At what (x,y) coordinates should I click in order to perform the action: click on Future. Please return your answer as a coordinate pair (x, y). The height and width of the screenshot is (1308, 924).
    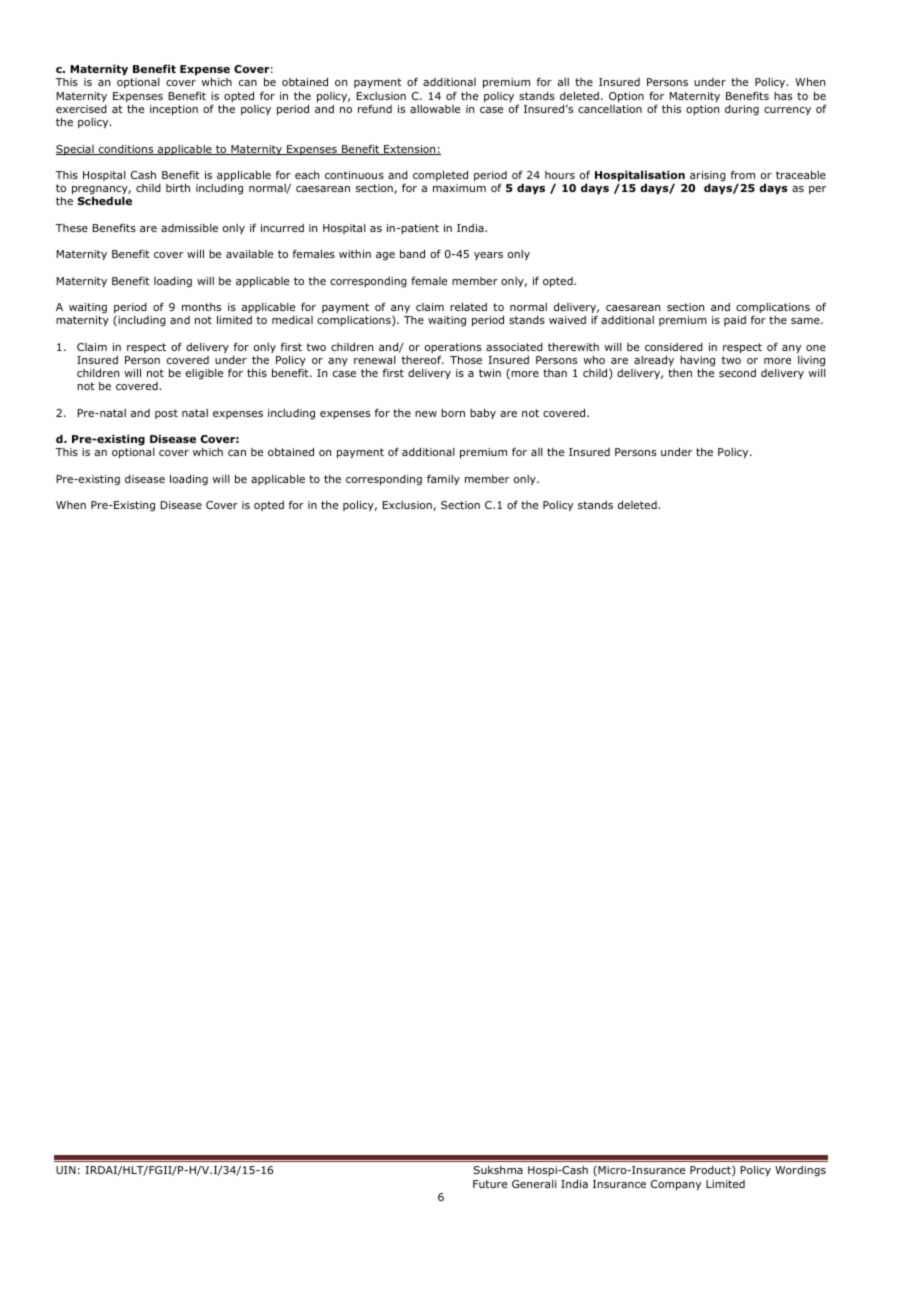
    Looking at the image, I should click on (490, 1184).
